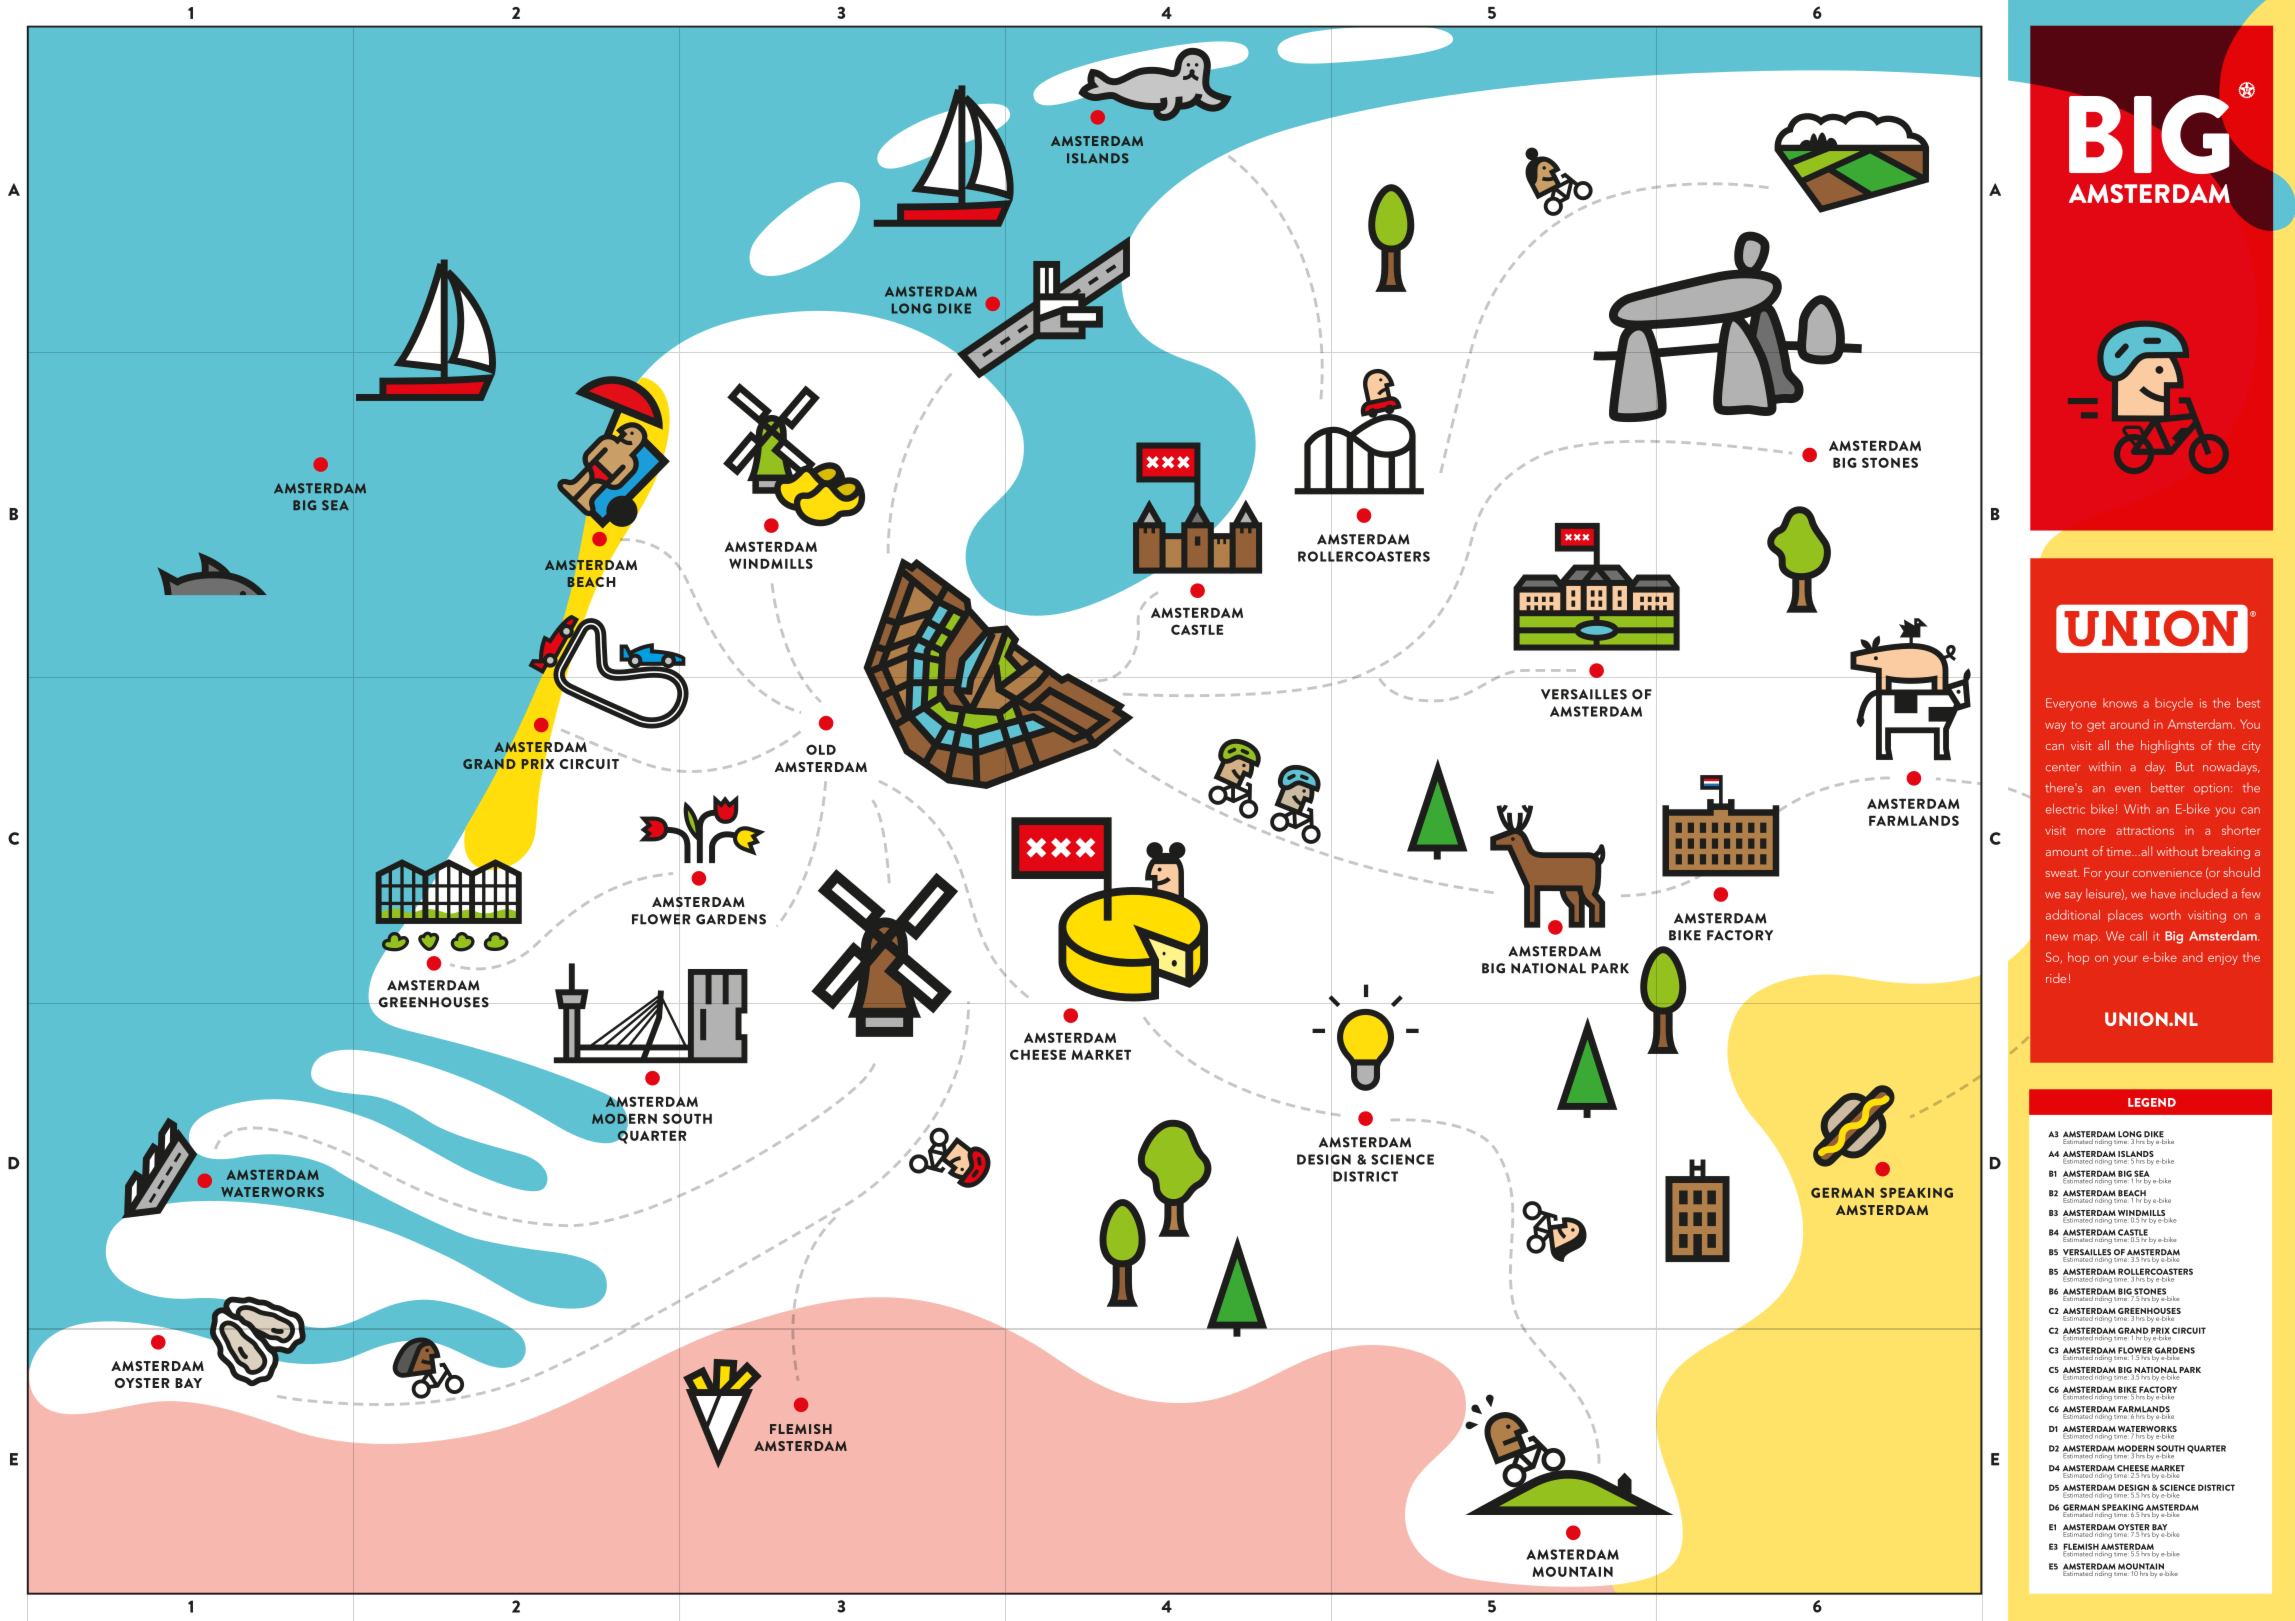 The width and height of the screenshot is (2295, 1621). I want to click on more, so click(2091, 831).
